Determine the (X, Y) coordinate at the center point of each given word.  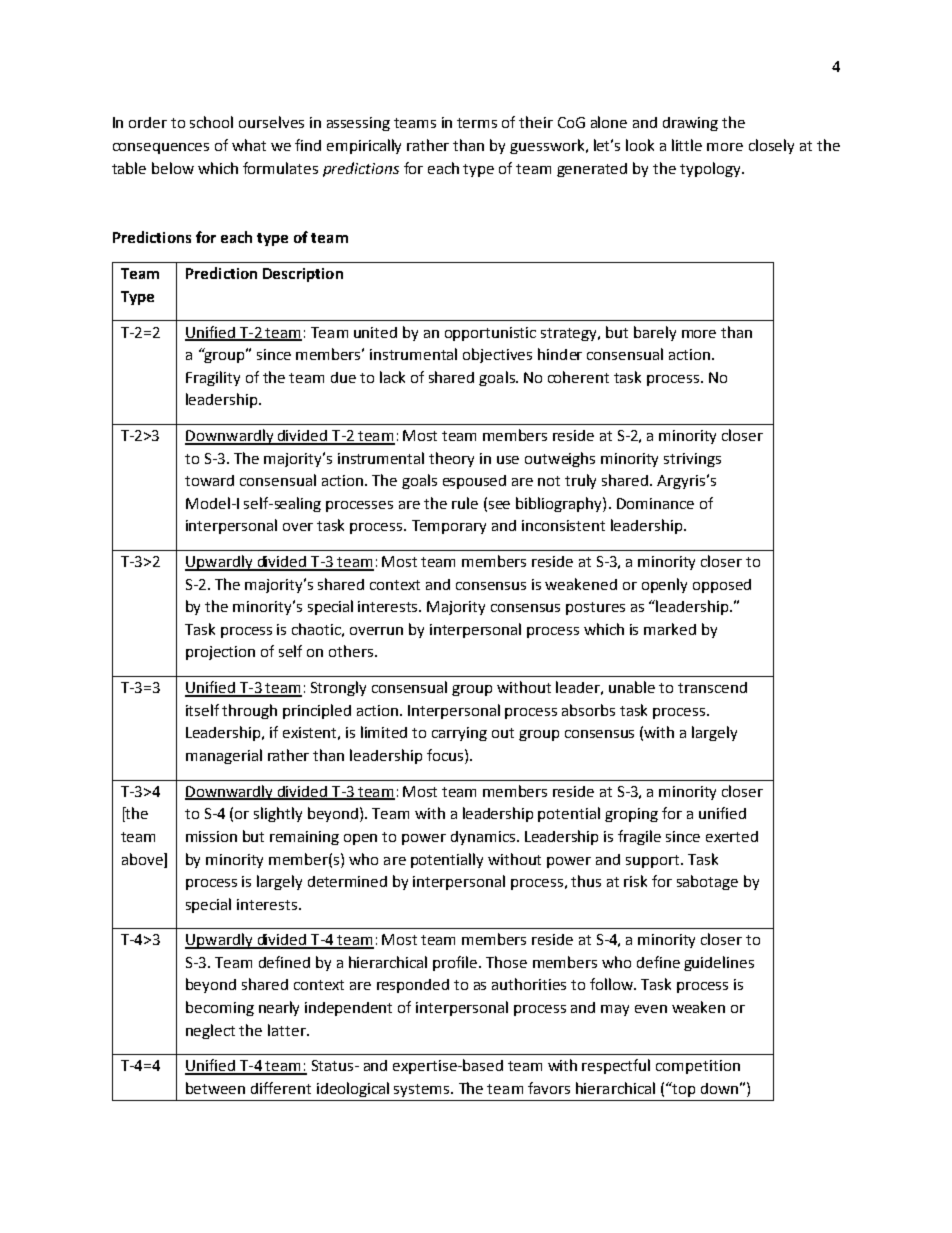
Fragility (213, 378)
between (215, 1088)
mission (211, 836)
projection (220, 653)
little (687, 145)
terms (477, 123)
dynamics (484, 838)
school (211, 122)
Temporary (449, 527)
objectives (497, 355)
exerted (732, 836)
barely (655, 333)
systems (423, 1090)
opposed (722, 586)
